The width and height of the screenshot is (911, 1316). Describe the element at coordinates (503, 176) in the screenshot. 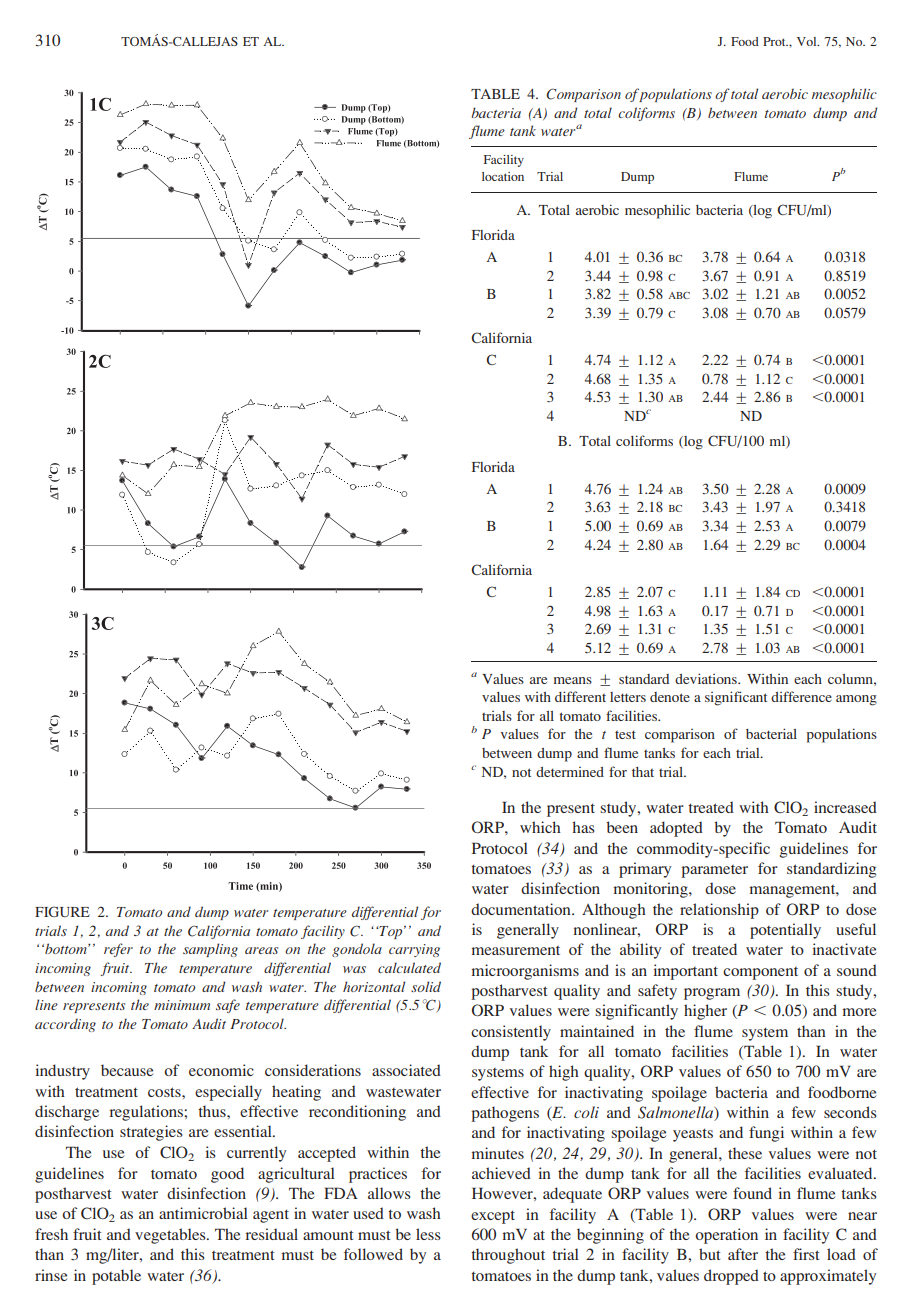

I see `location` at that location.
